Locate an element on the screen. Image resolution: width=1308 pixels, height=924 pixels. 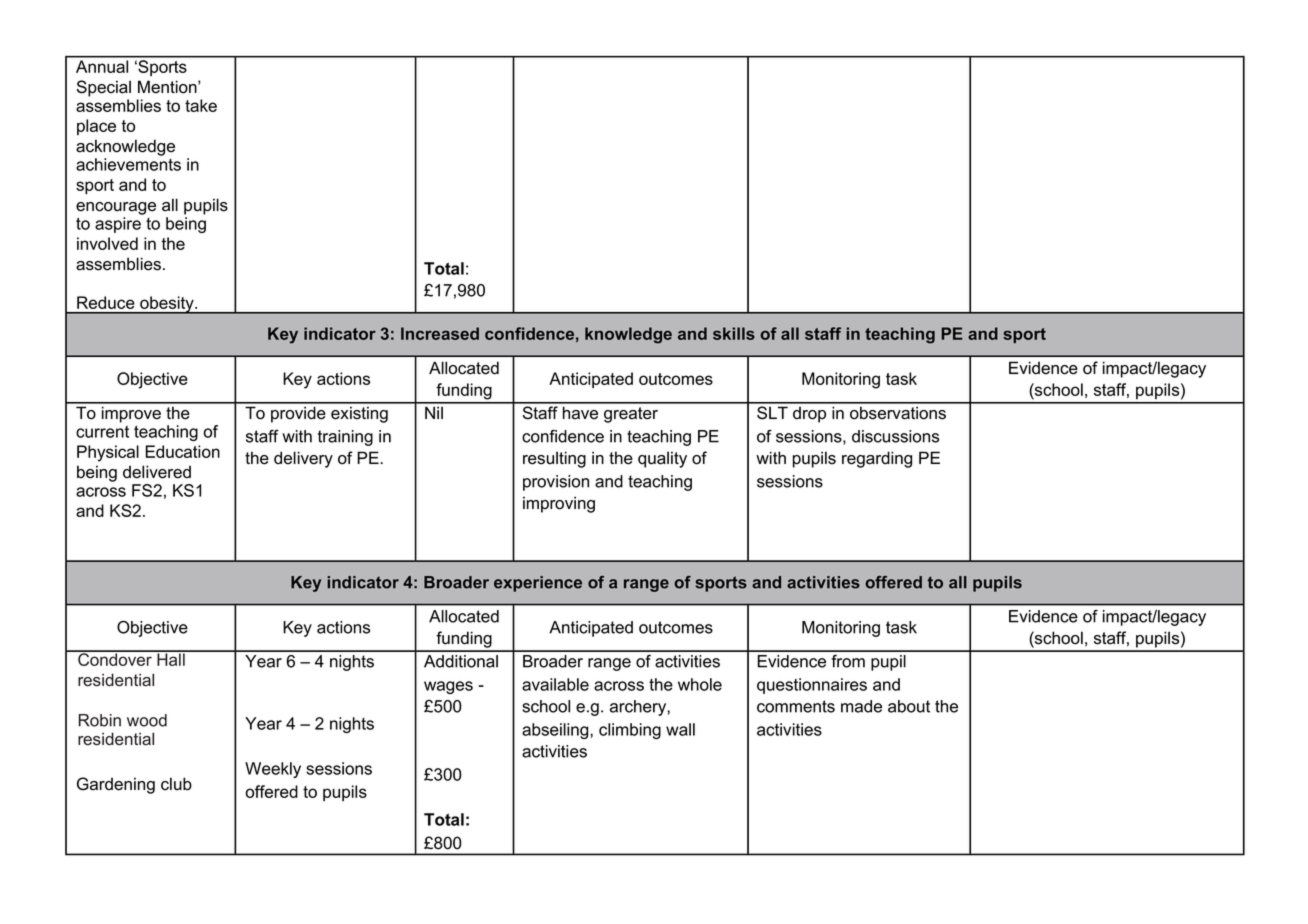
from is located at coordinates (848, 661).
